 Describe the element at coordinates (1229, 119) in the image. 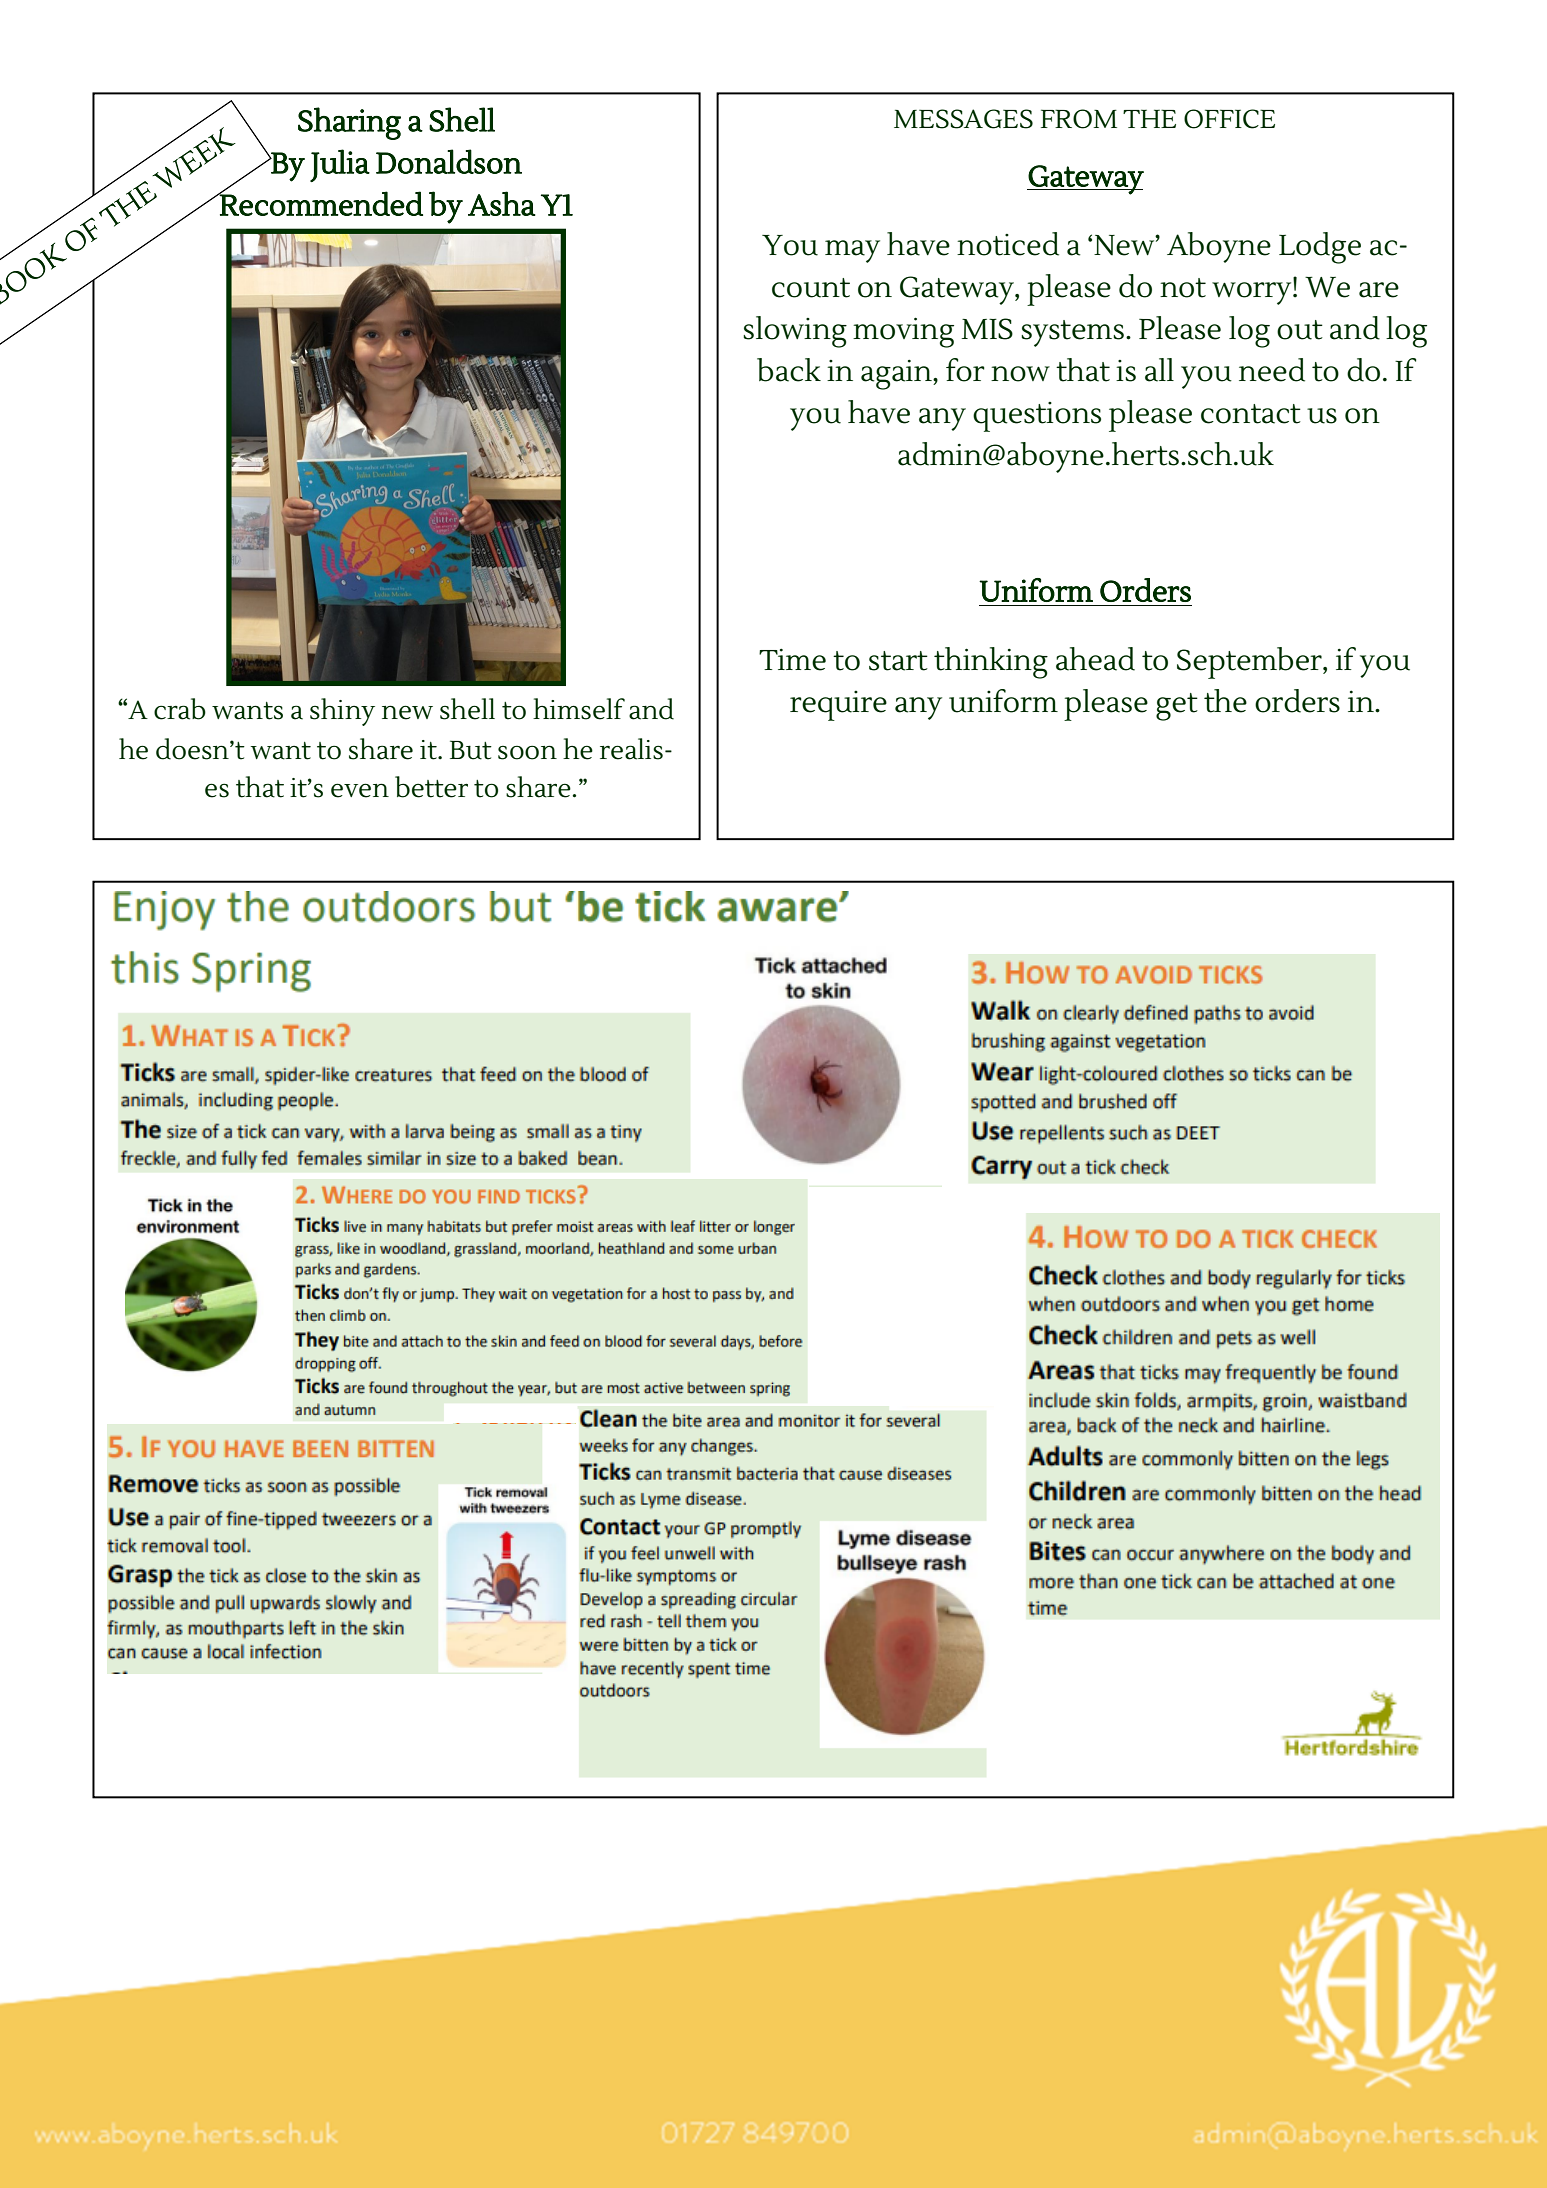

I see `OFFICE` at that location.
